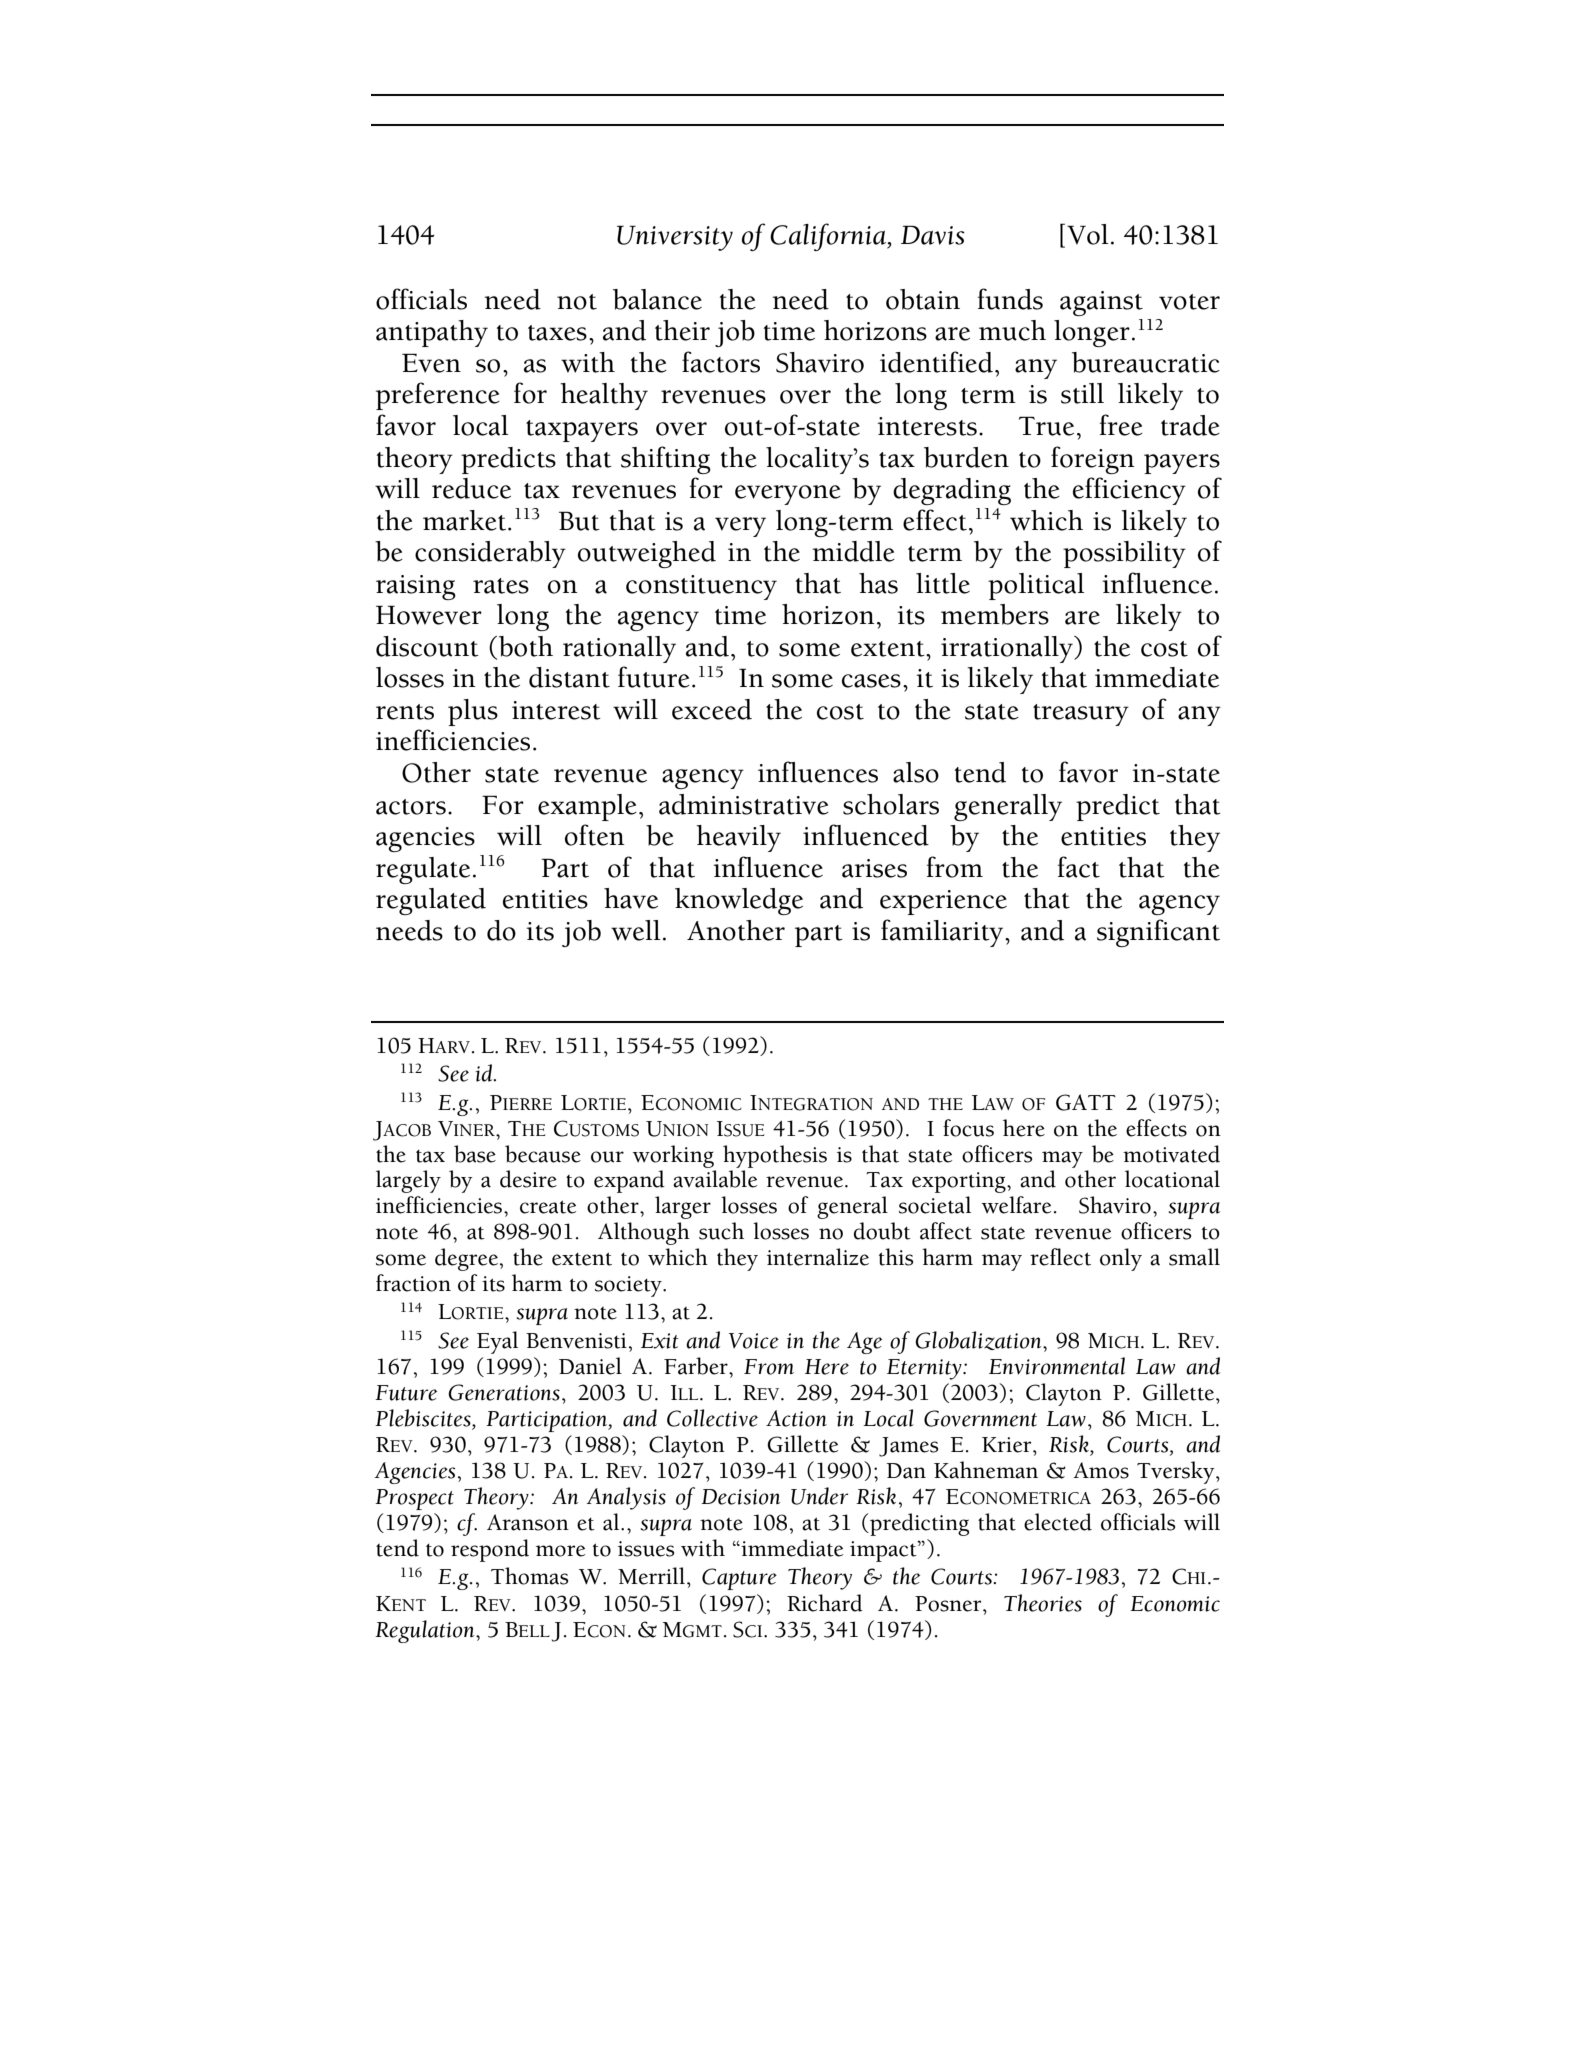 Image resolution: width=1596 pixels, height=2065 pixels. I want to click on significant, so click(1158, 933).
